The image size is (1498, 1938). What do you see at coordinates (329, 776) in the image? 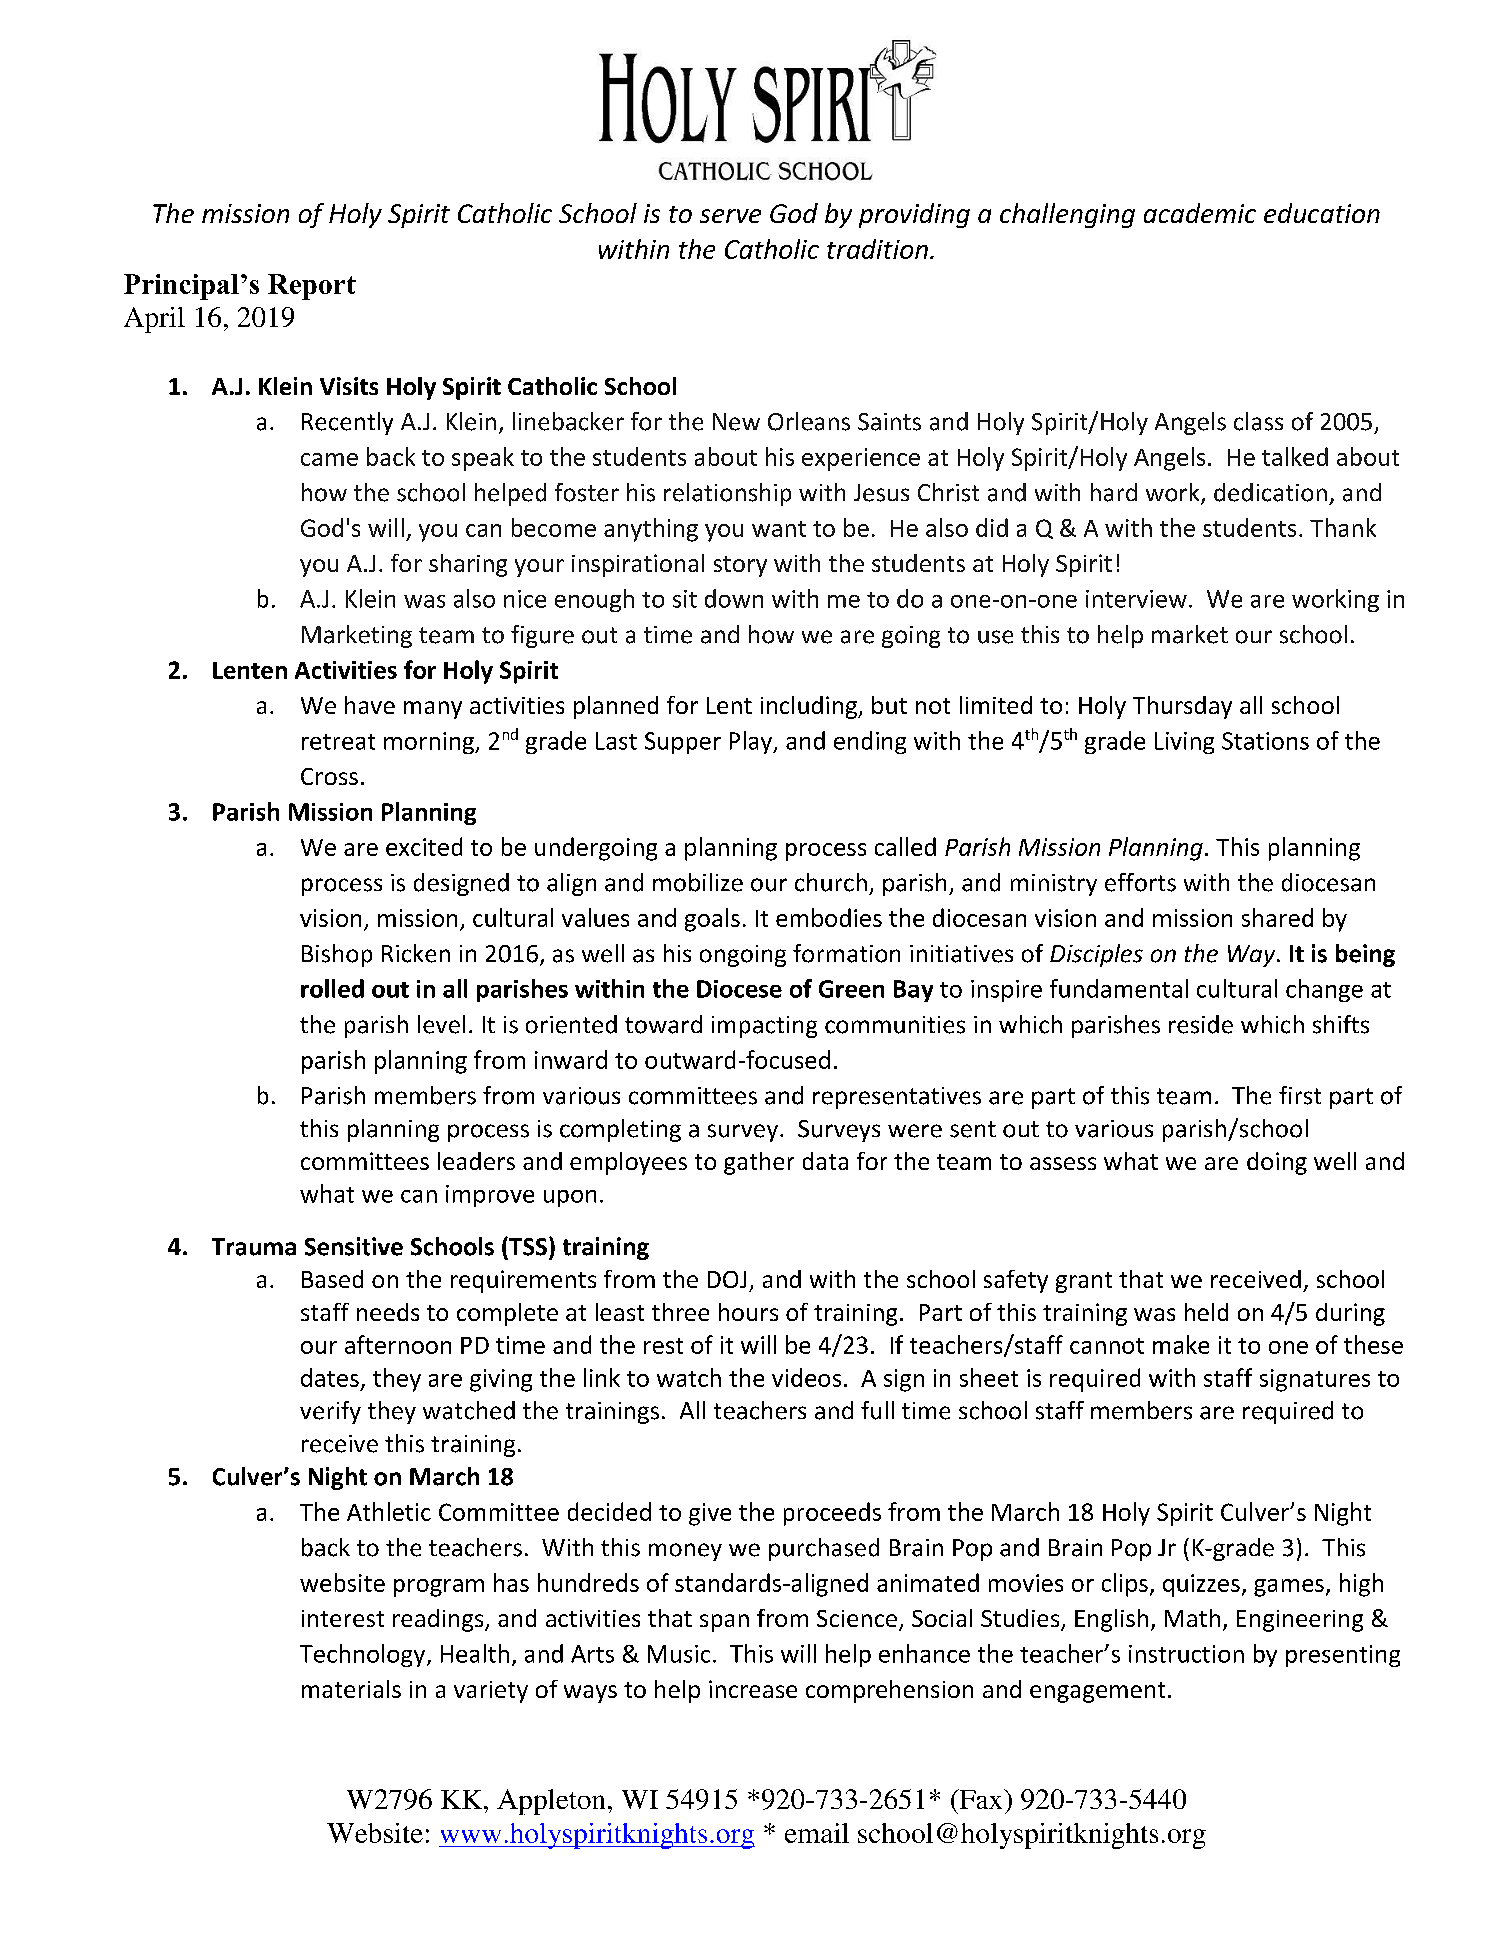
I see `Cross` at bounding box center [329, 776].
